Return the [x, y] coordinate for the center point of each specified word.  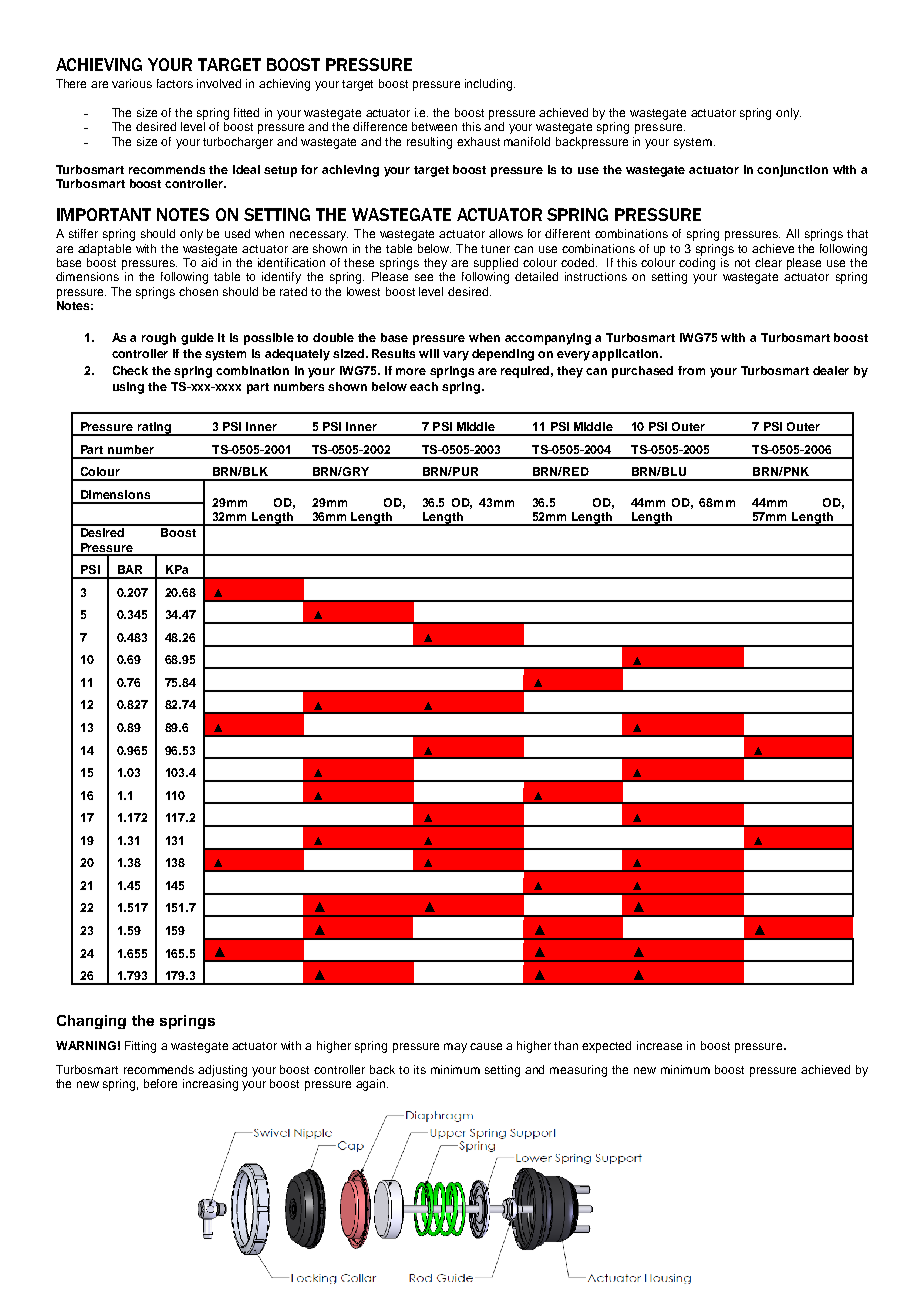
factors [175, 83]
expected [606, 1047]
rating [154, 429]
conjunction [792, 171]
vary [456, 356]
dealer [831, 370]
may [455, 1048]
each [424, 386]
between [434, 126]
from [691, 370]
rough [159, 339]
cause [486, 1046]
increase [659, 1045]
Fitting [140, 1047]
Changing [91, 1022]
